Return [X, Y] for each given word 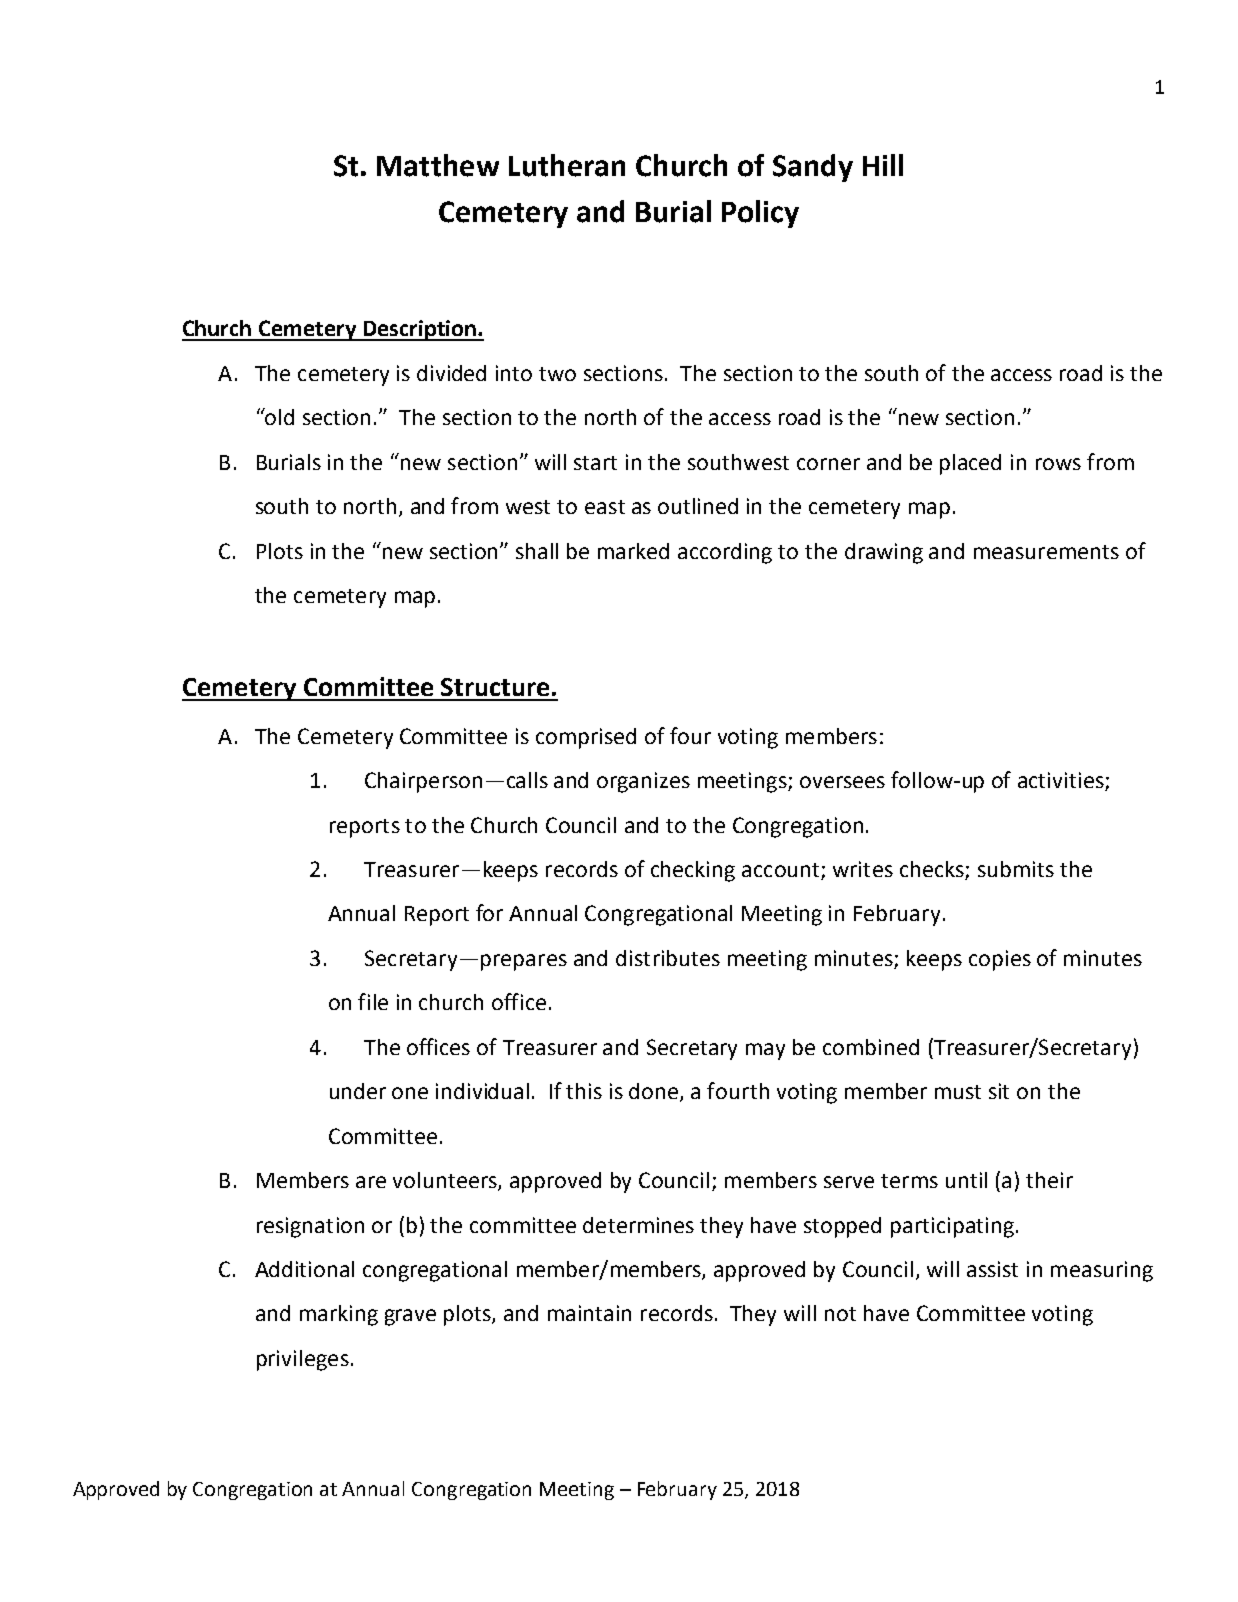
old [279, 416]
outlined [698, 506]
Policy [760, 214]
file [373, 1001]
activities [1062, 781]
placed [970, 464]
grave [410, 1317]
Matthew [438, 165]
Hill [883, 165]
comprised [586, 738]
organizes [643, 782]
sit [999, 1091]
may [765, 1051]
